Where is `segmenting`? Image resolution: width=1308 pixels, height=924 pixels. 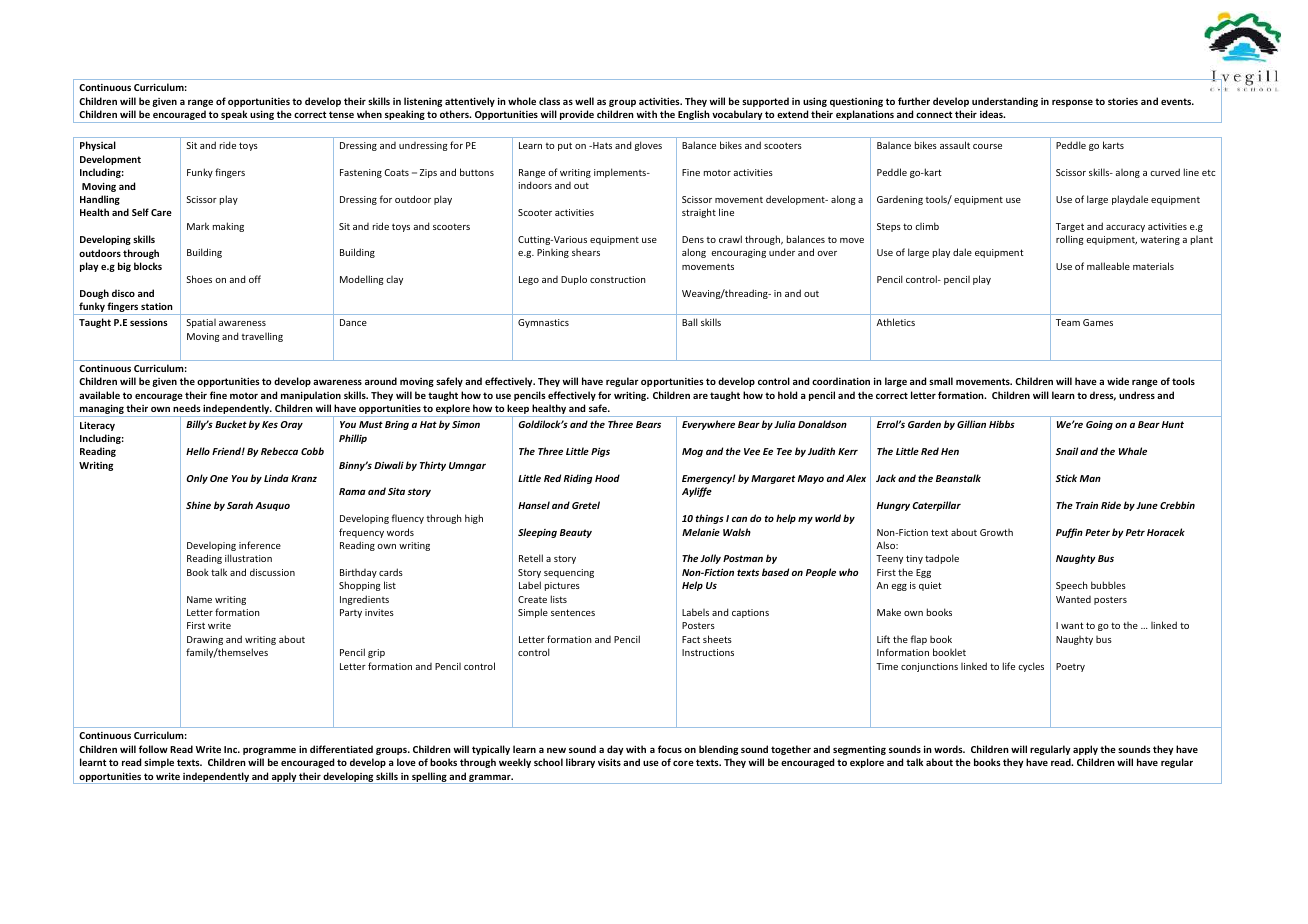
segmenting is located at coordinates (859, 750).
